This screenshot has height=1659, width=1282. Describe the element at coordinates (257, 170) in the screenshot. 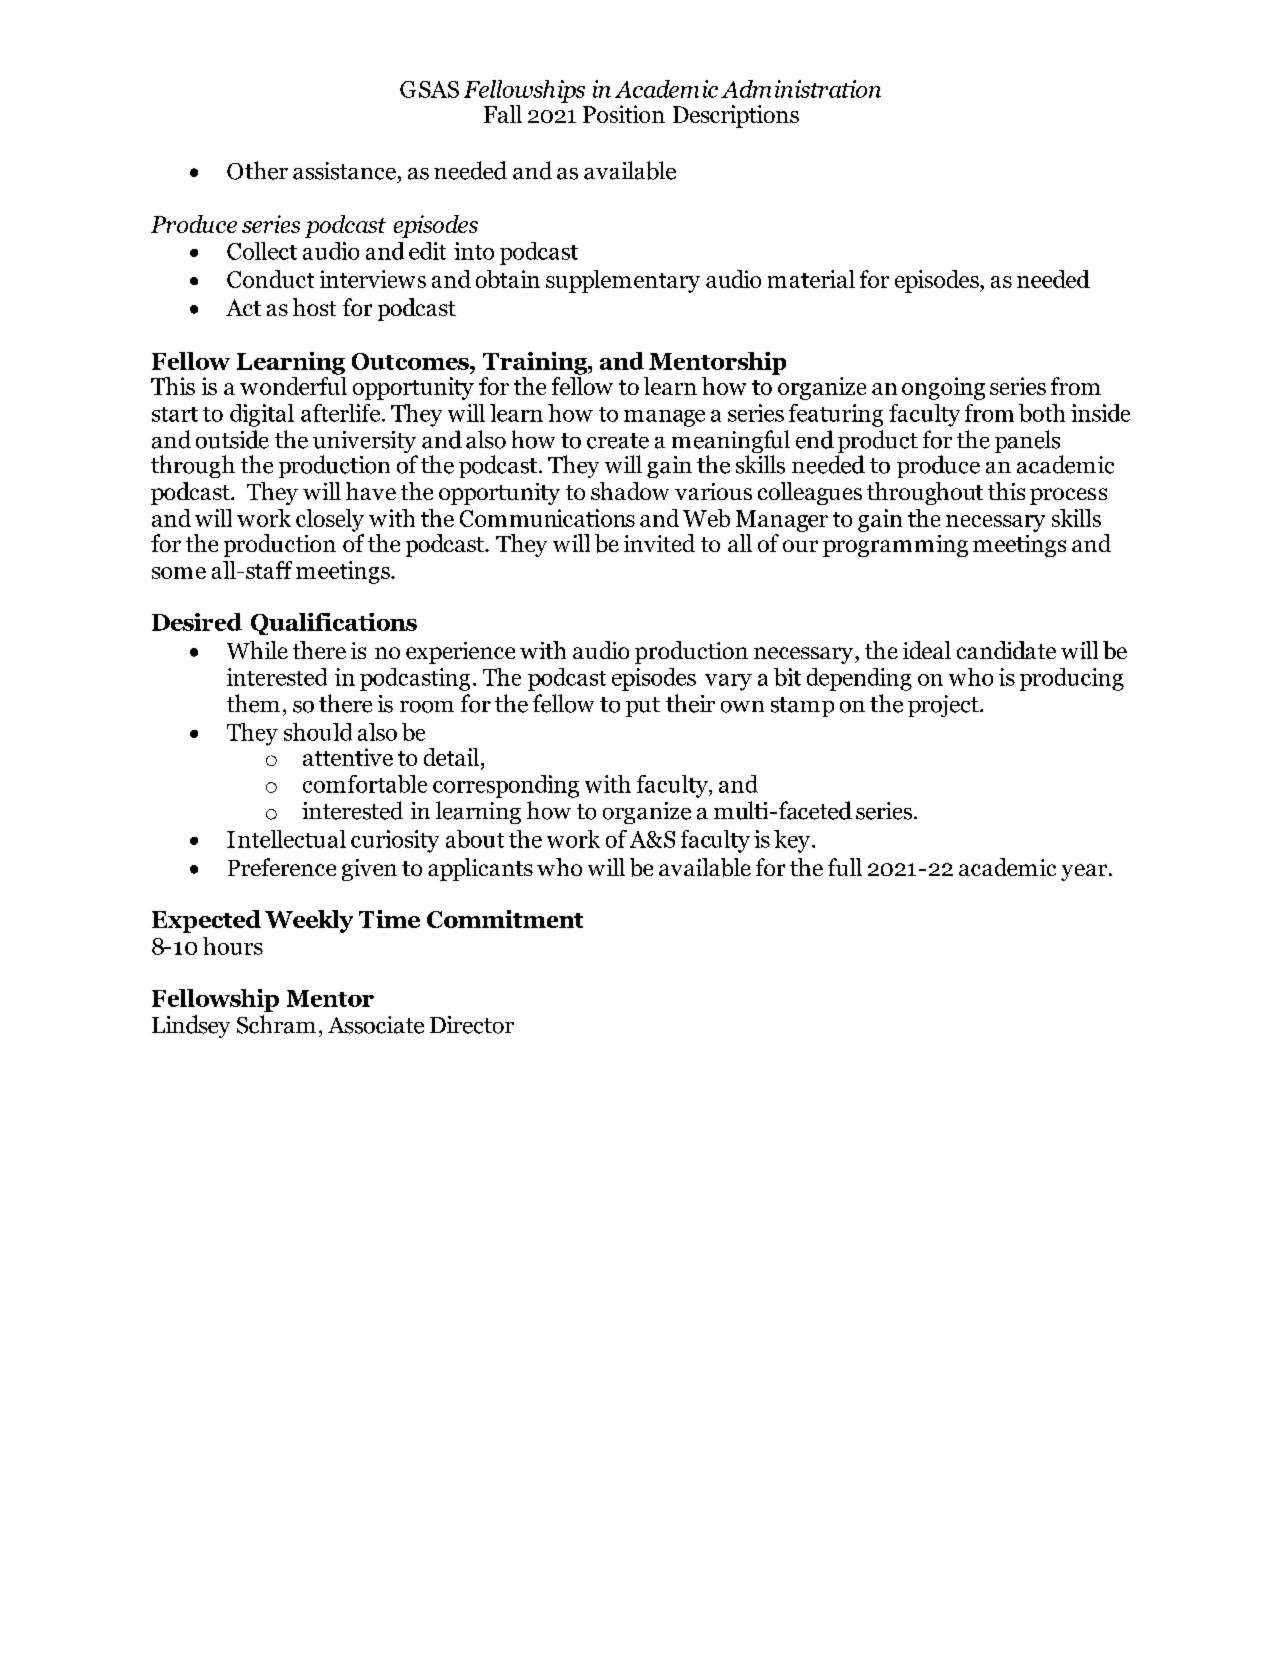

I see `Other` at that location.
